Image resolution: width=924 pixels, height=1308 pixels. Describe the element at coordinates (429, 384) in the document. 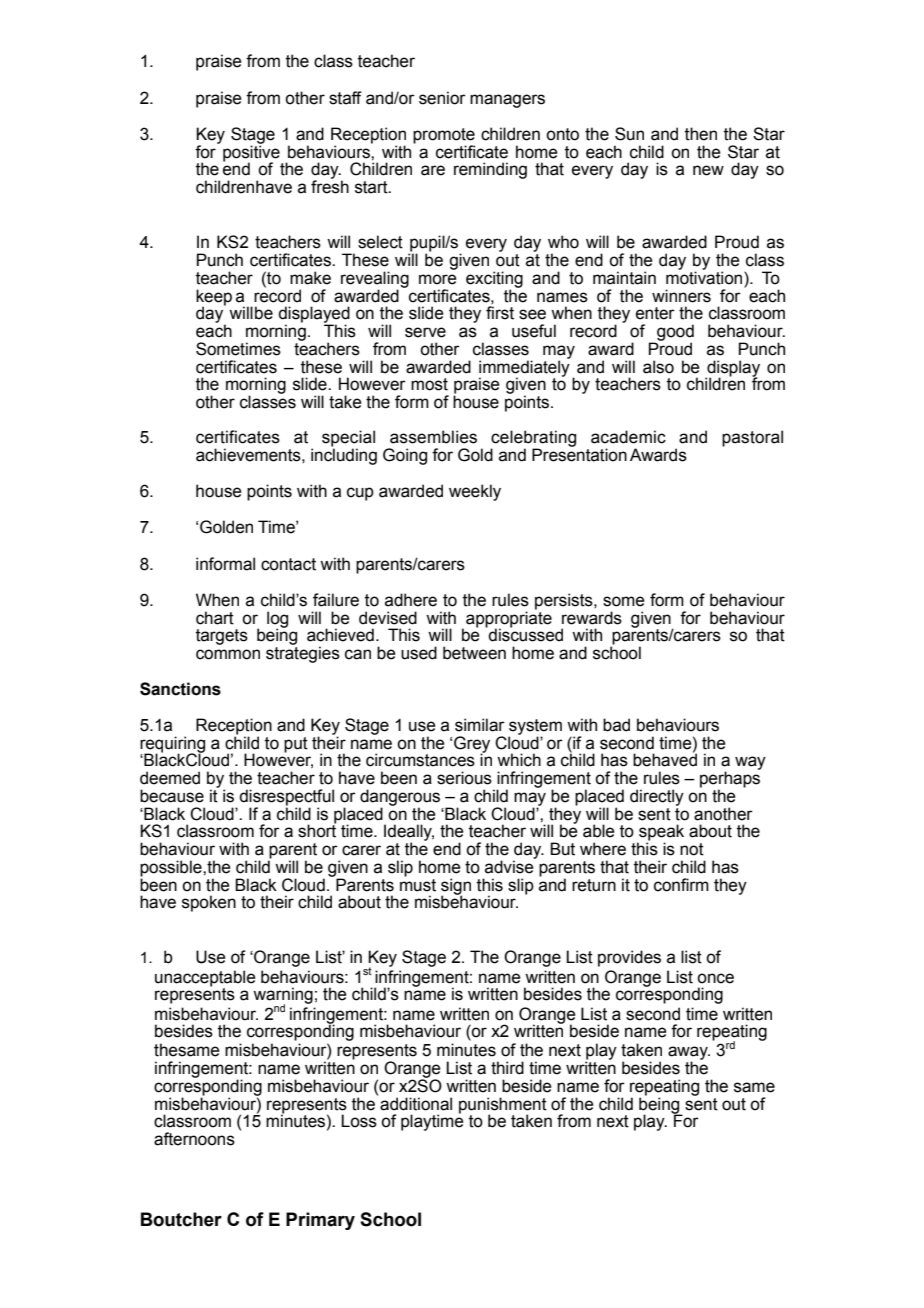

I see `most` at that location.
